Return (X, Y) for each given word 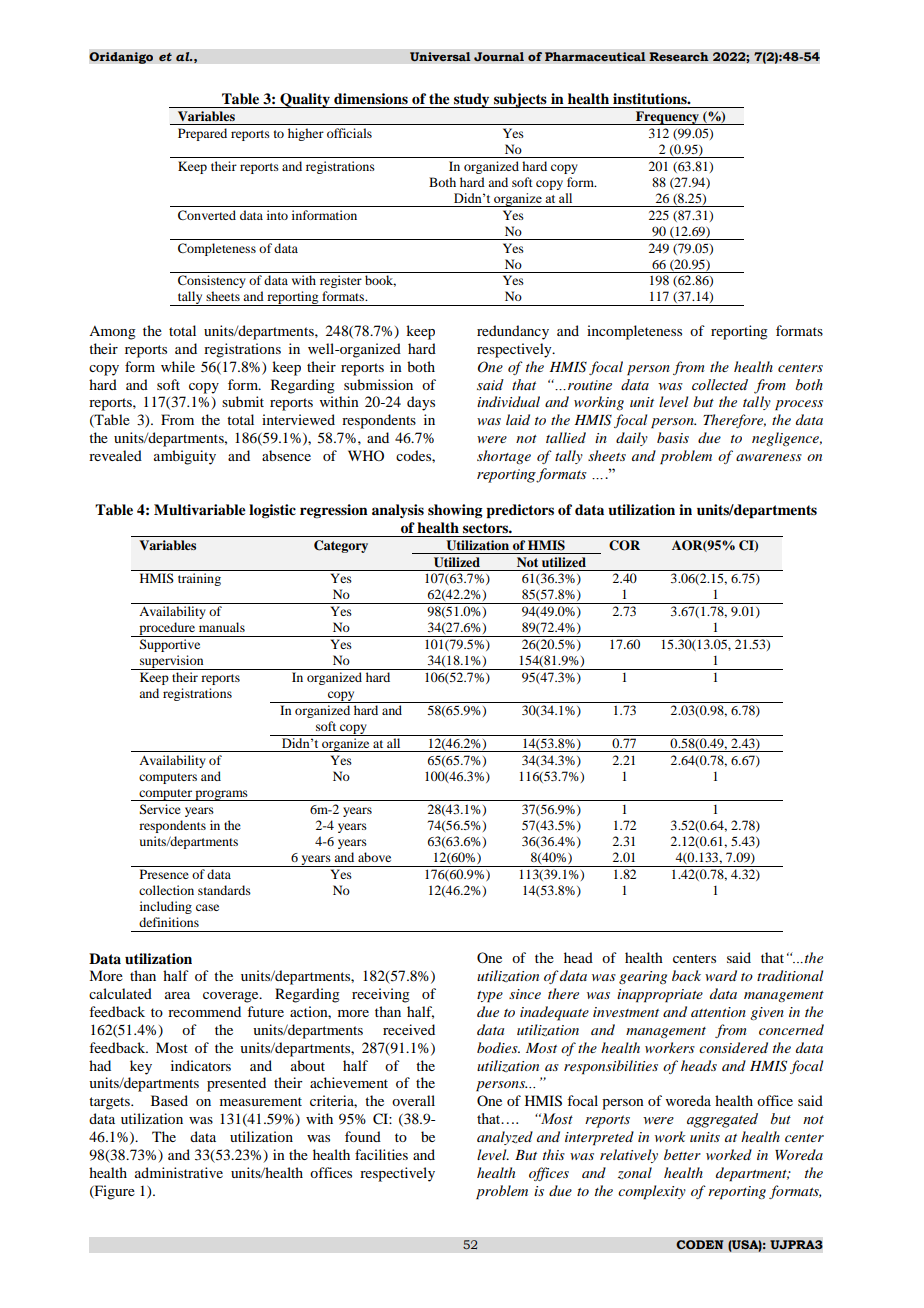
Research (679, 57)
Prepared (202, 134)
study (472, 100)
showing (455, 511)
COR (624, 545)
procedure (167, 629)
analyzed (505, 1138)
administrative (179, 1172)
